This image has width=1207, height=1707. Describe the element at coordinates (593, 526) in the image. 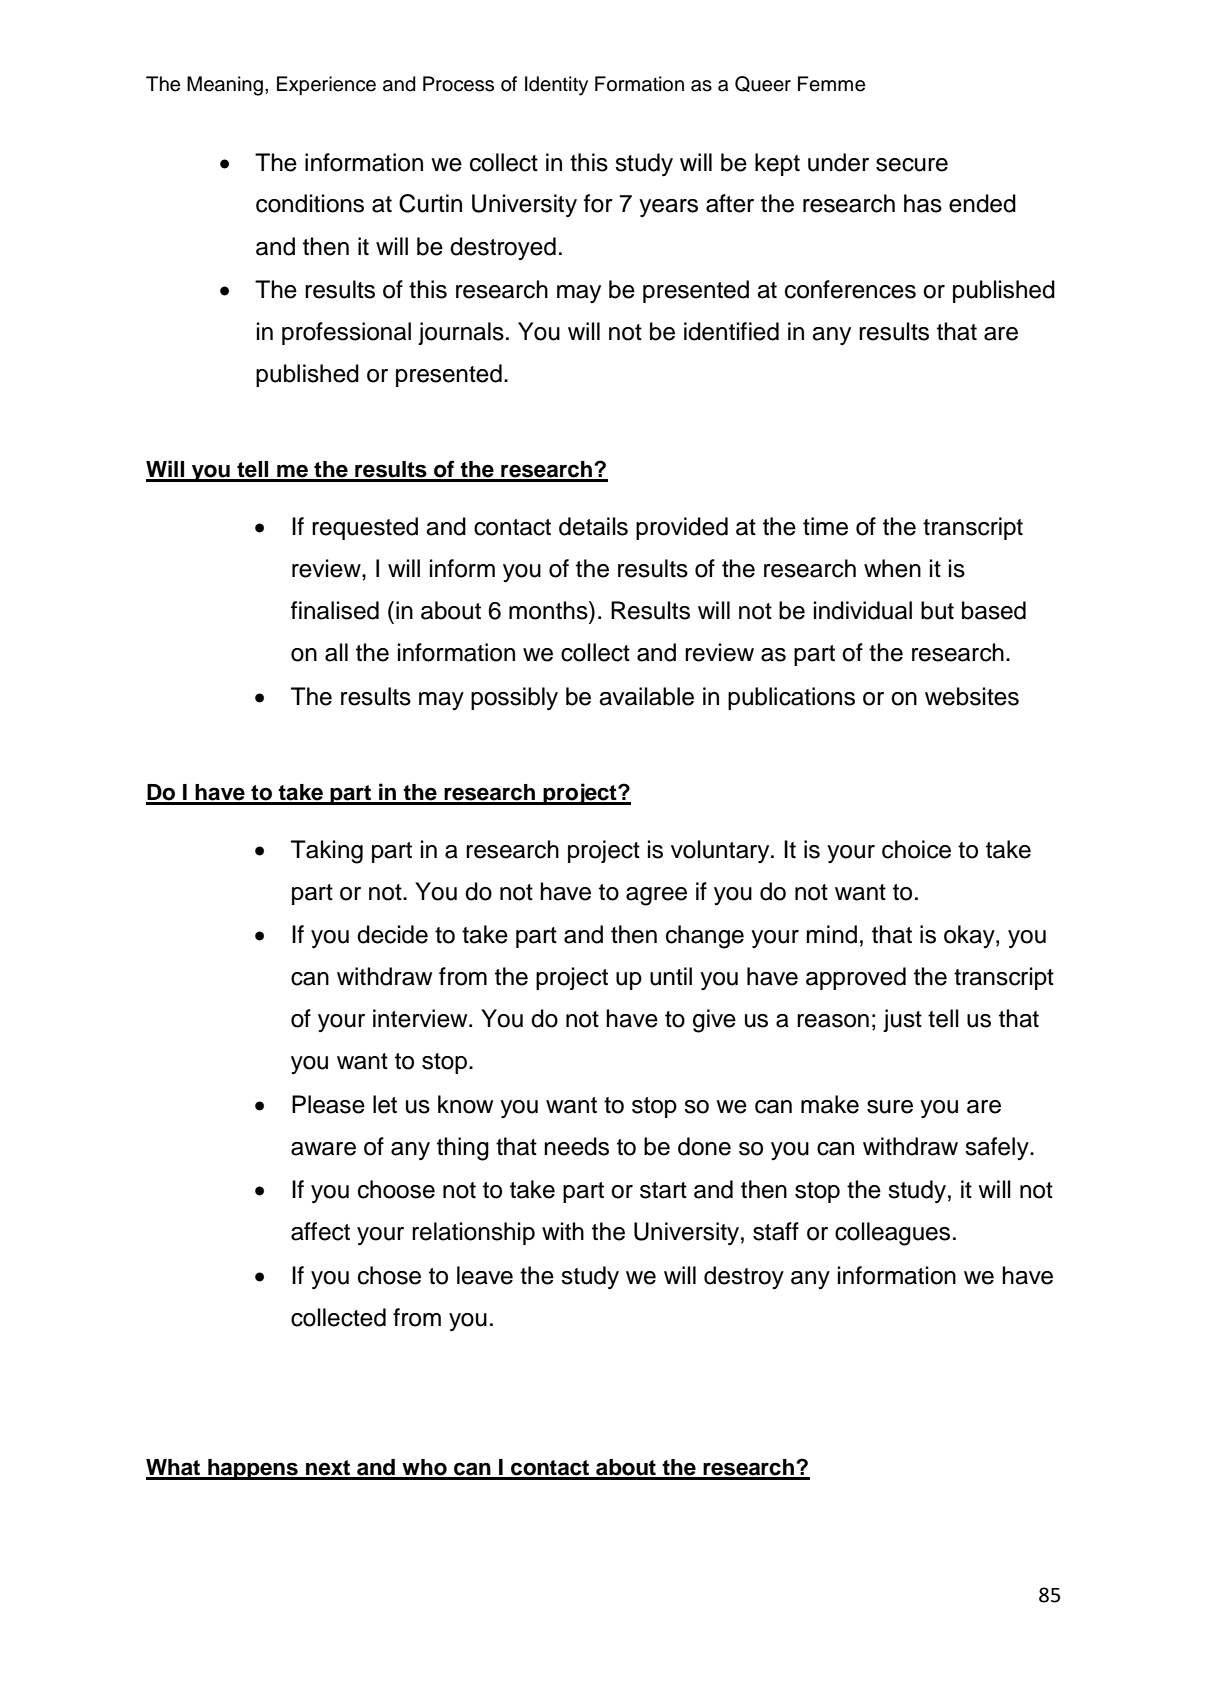

I see `details` at that location.
